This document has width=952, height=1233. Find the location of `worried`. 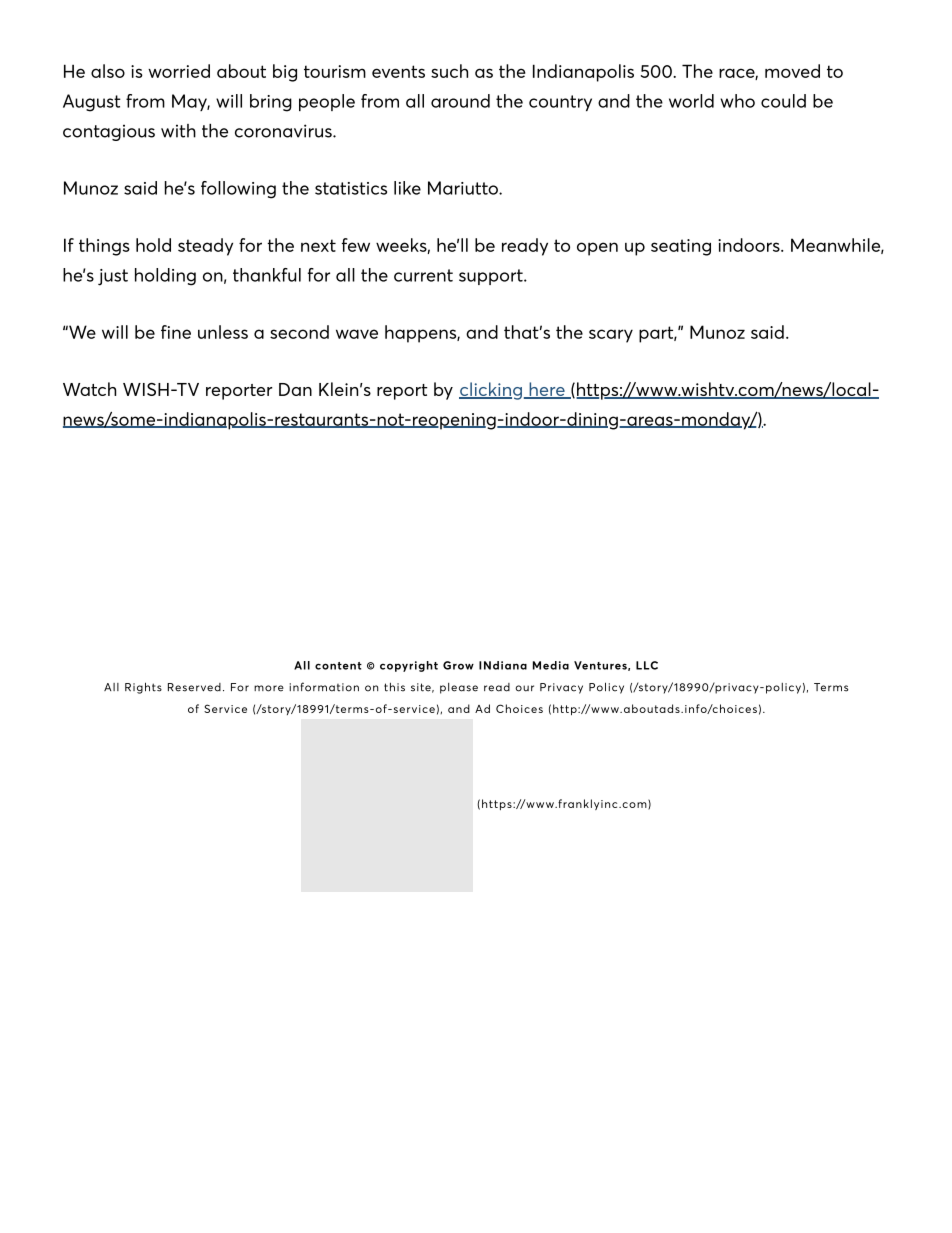

worried is located at coordinates (179, 71).
